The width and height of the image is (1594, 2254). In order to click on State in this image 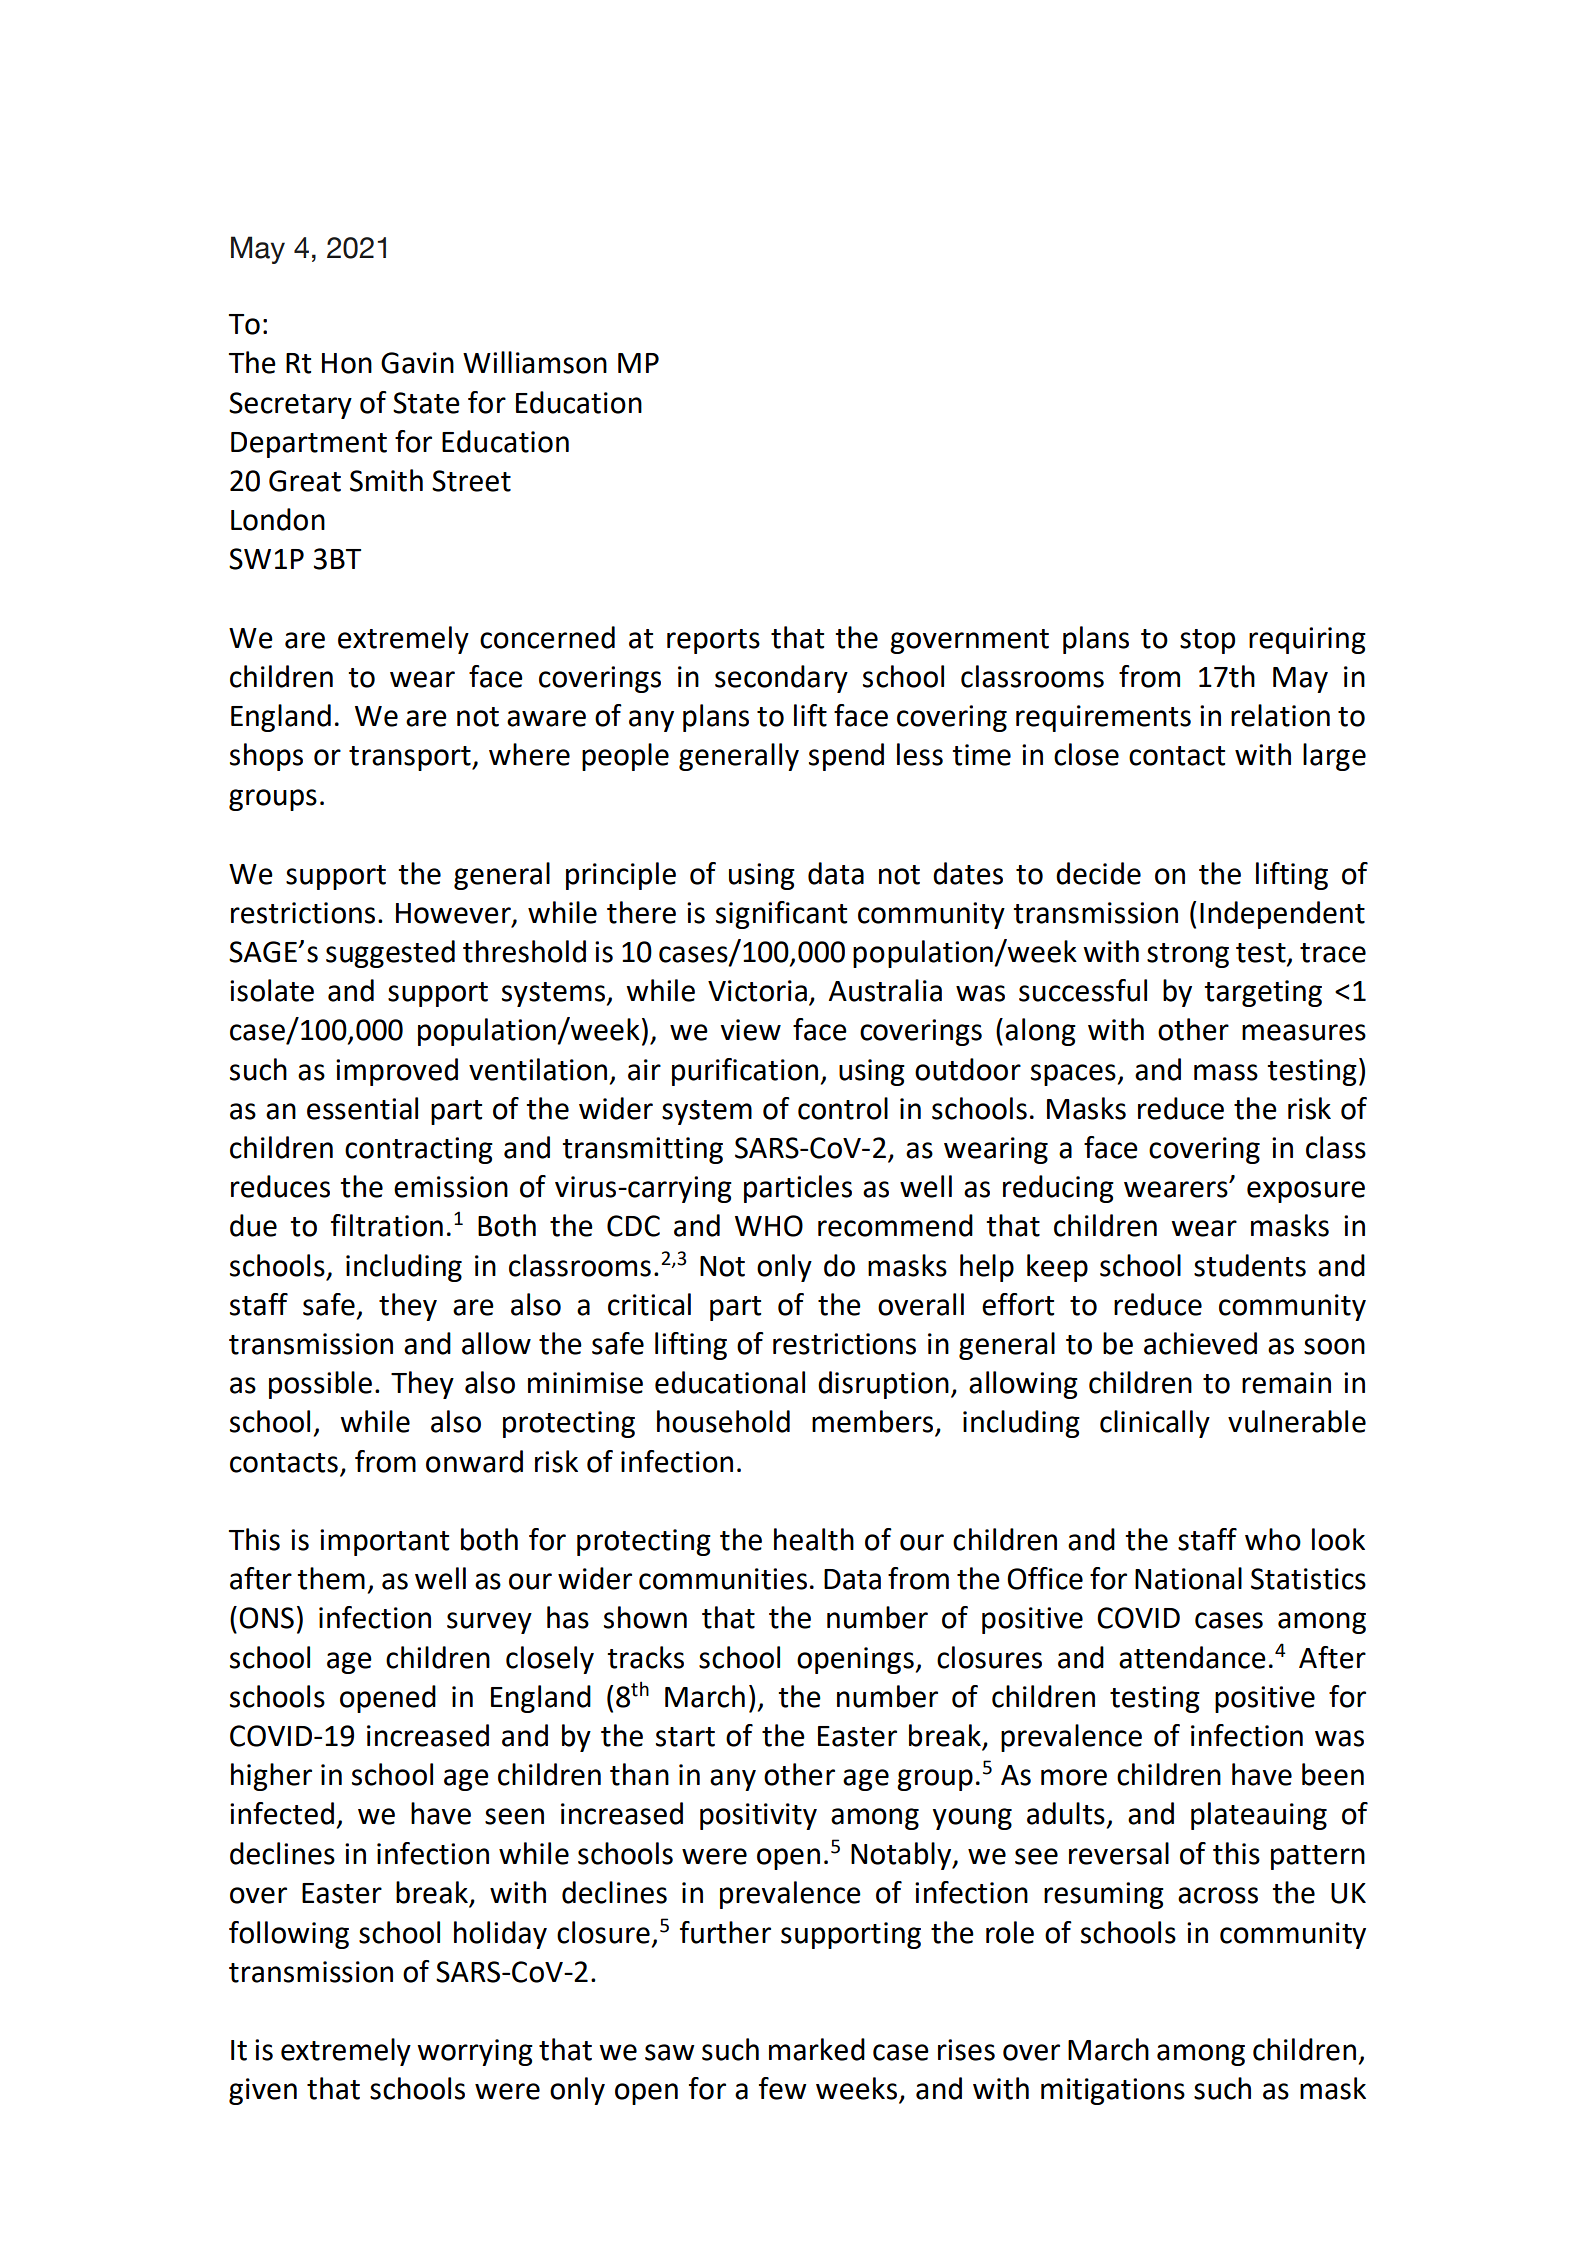, I will do `click(426, 403)`.
